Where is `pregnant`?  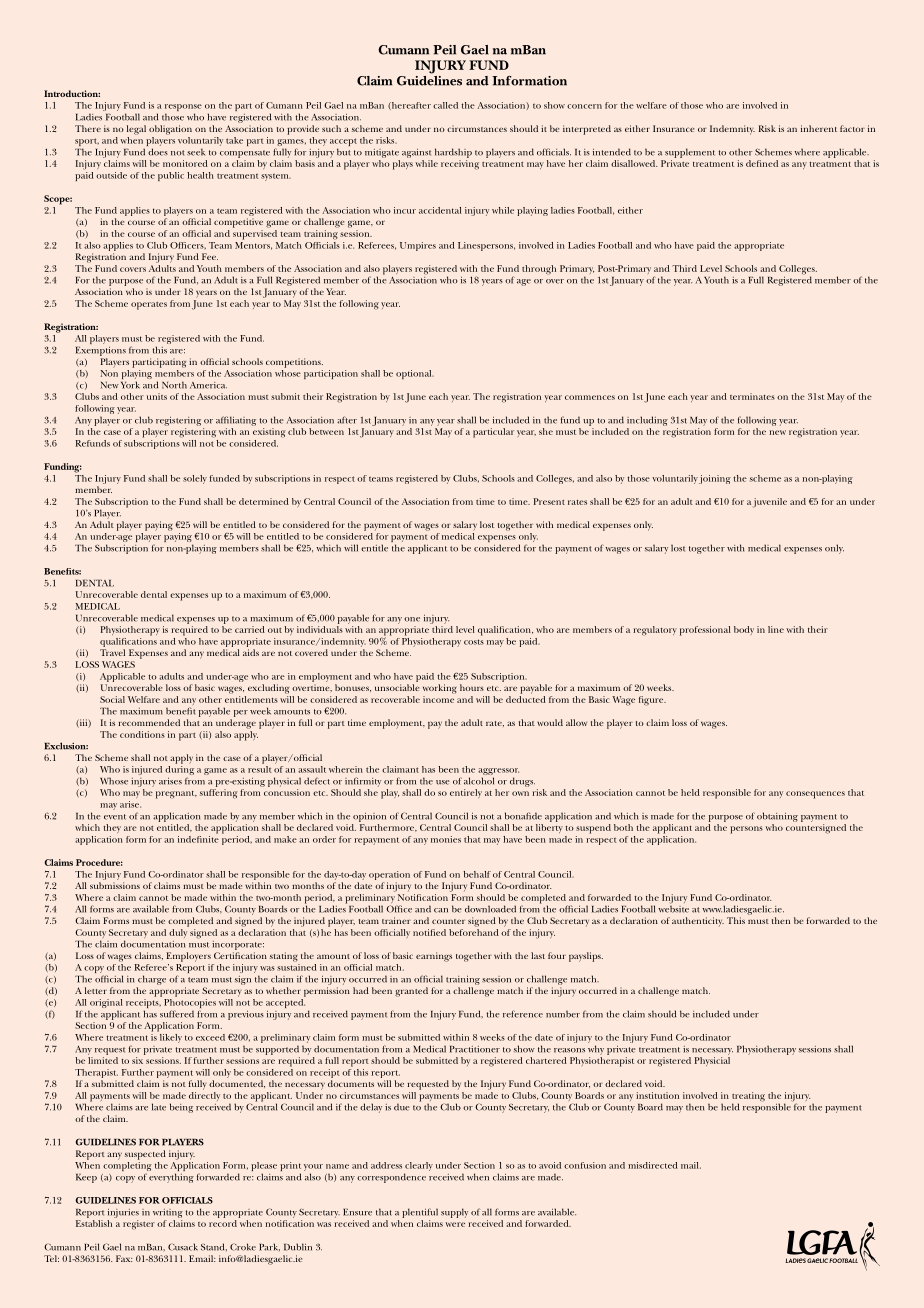
pregnant is located at coordinates (176, 795).
